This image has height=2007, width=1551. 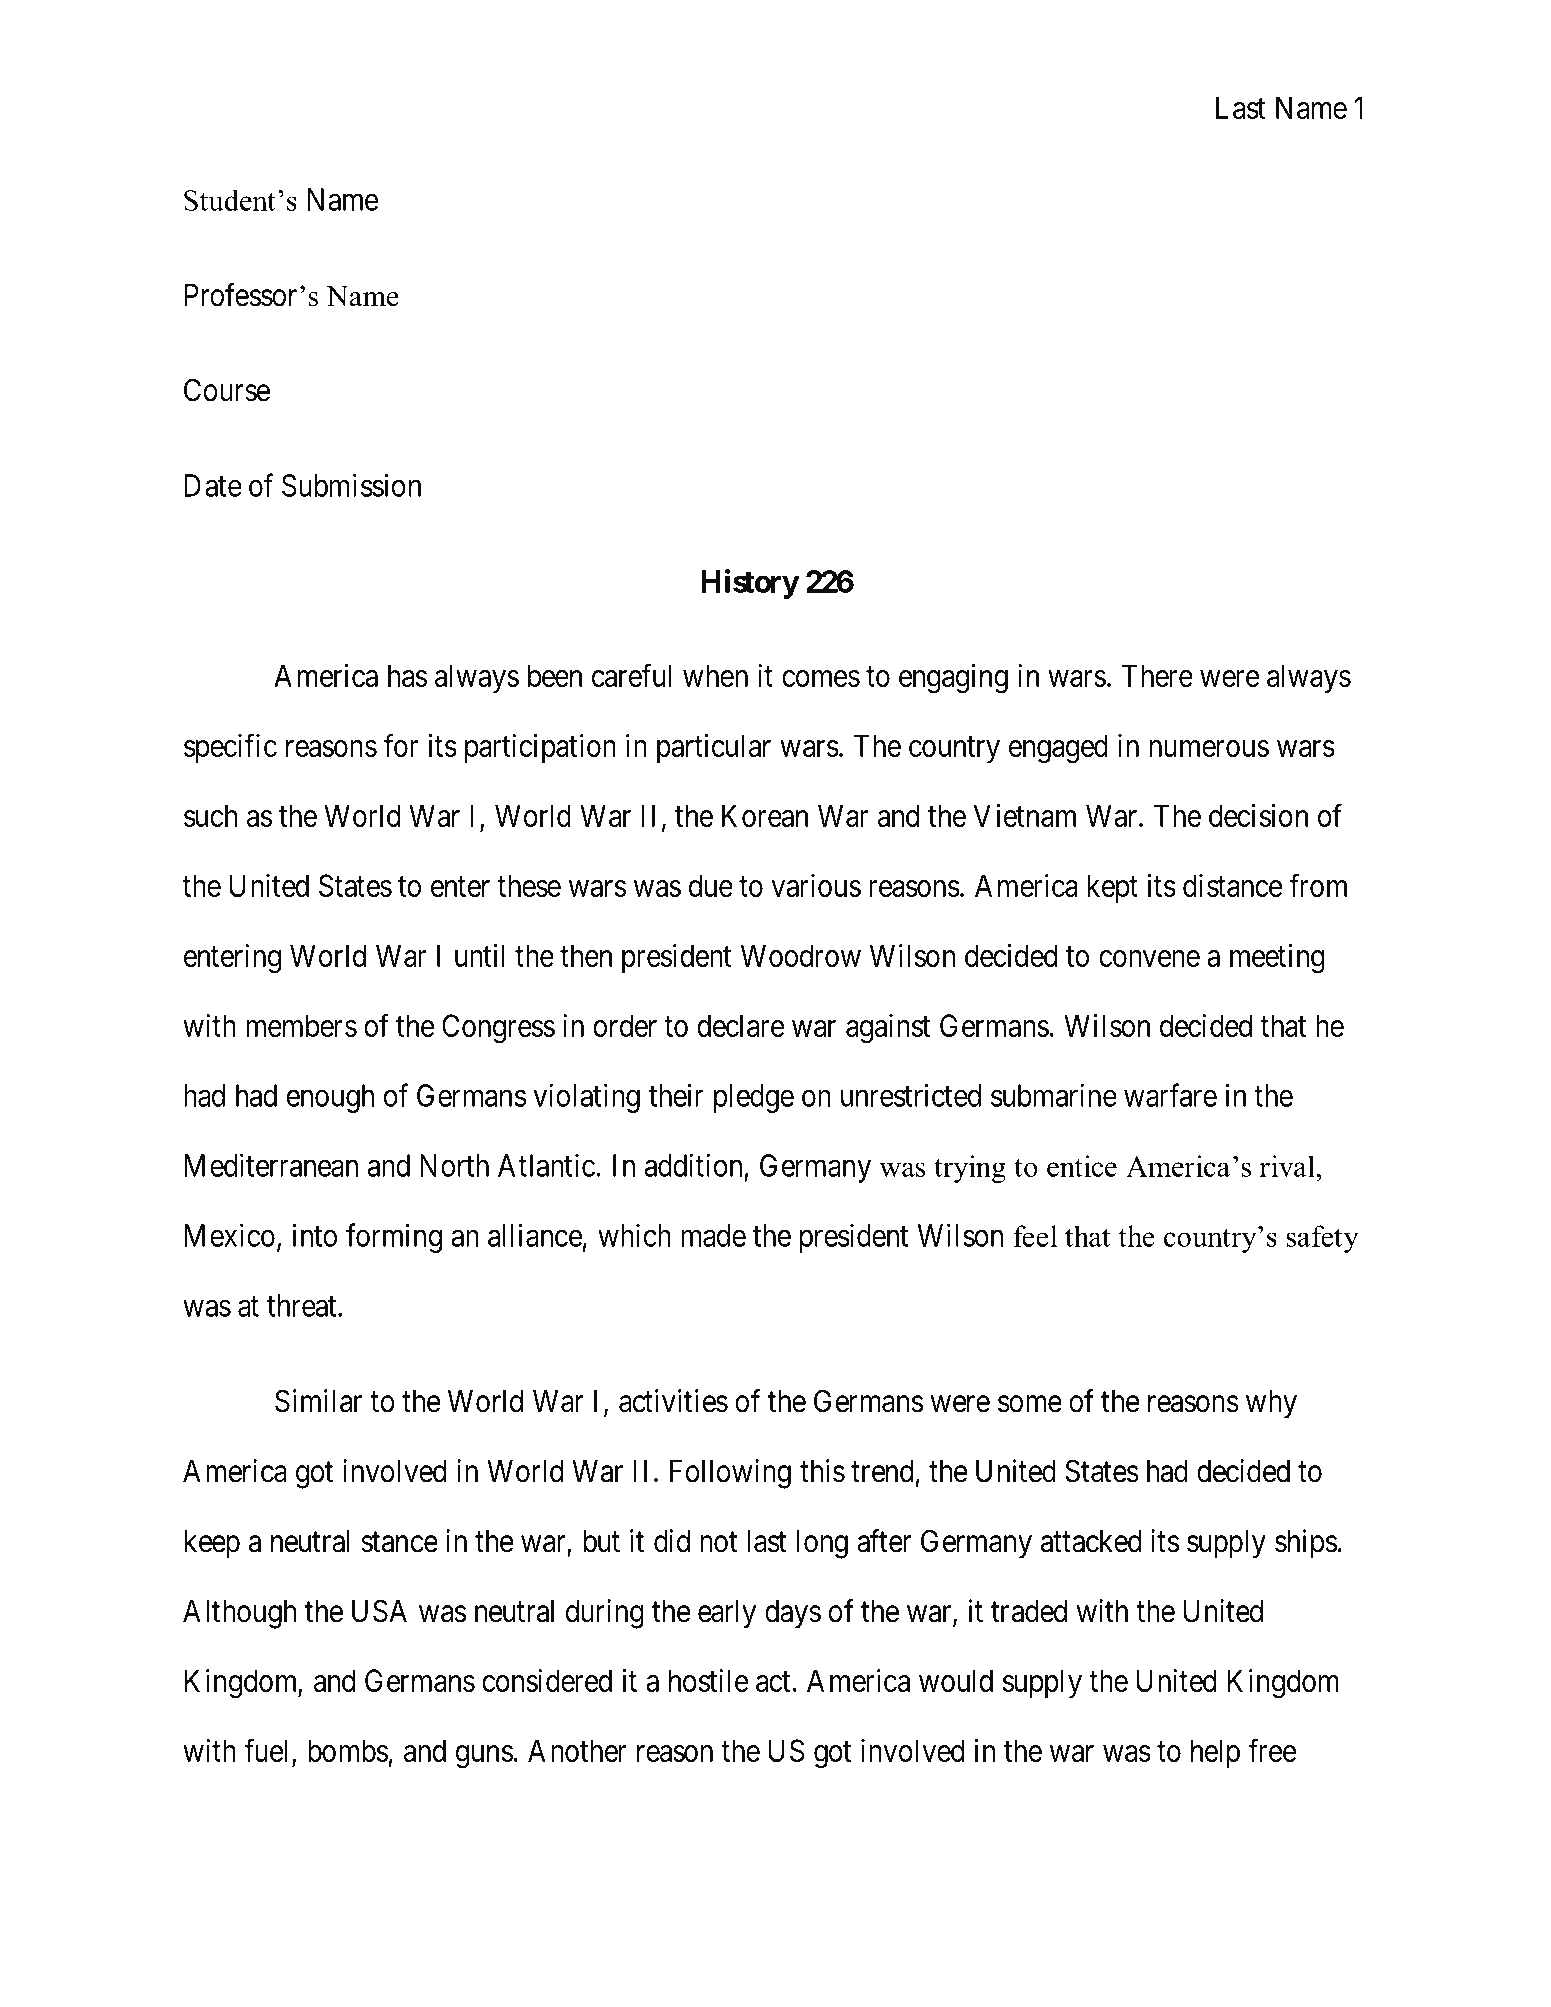 I want to click on help, so click(x=1215, y=1753).
